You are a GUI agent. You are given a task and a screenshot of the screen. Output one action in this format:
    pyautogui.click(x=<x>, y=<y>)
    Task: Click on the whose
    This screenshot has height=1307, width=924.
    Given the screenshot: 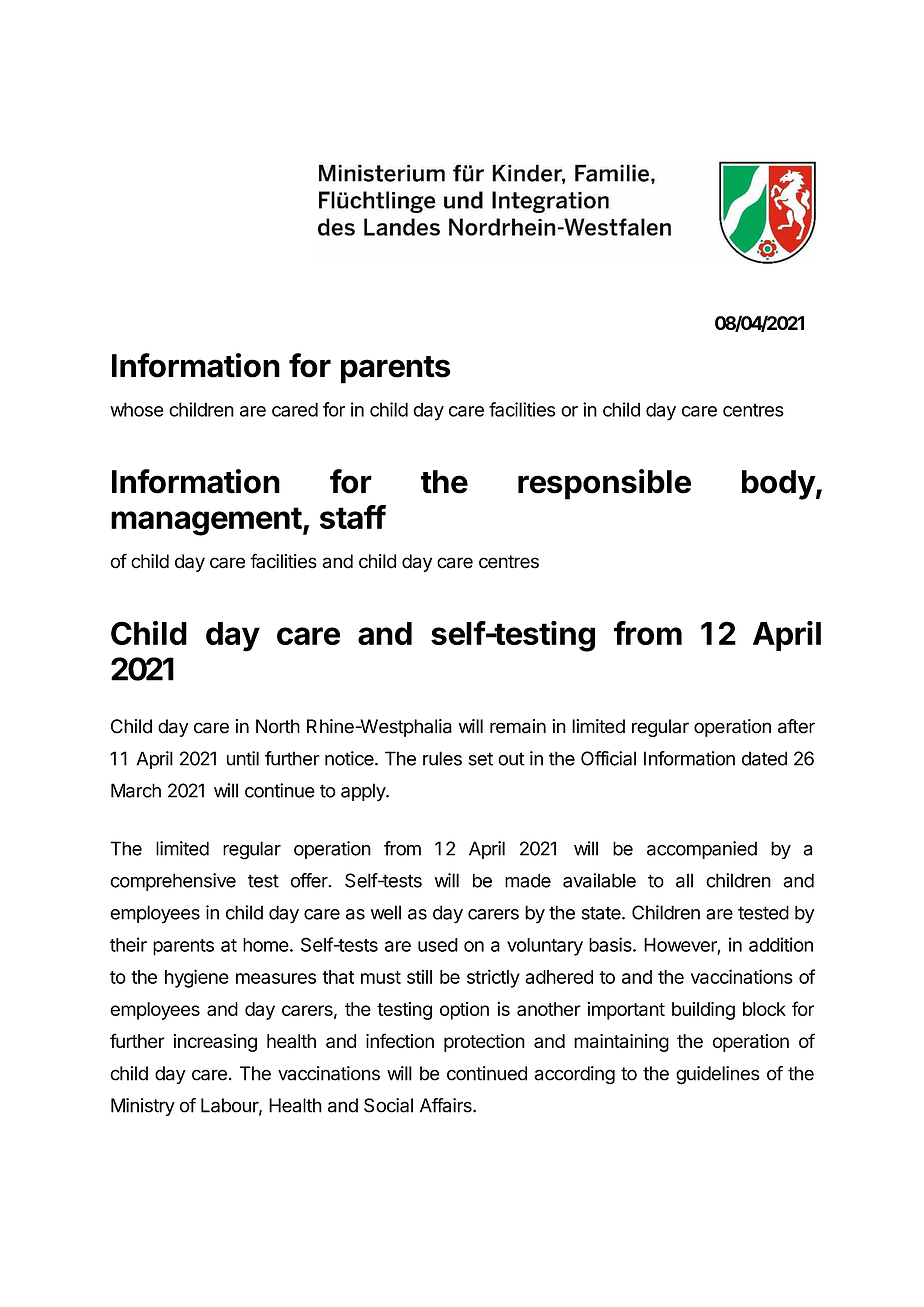 What is the action you would take?
    pyautogui.click(x=137, y=409)
